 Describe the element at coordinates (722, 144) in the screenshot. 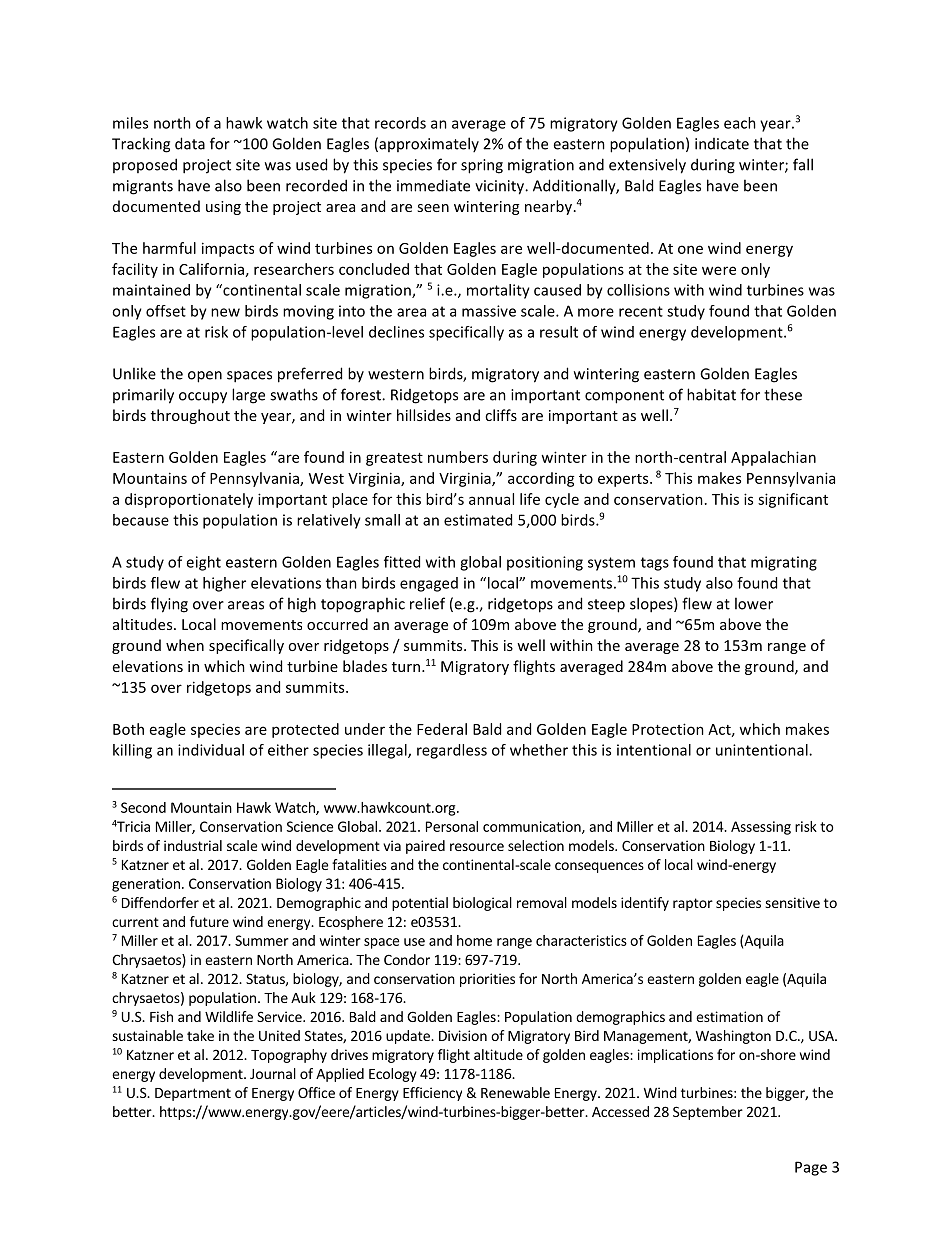

I see `indicate` at that location.
